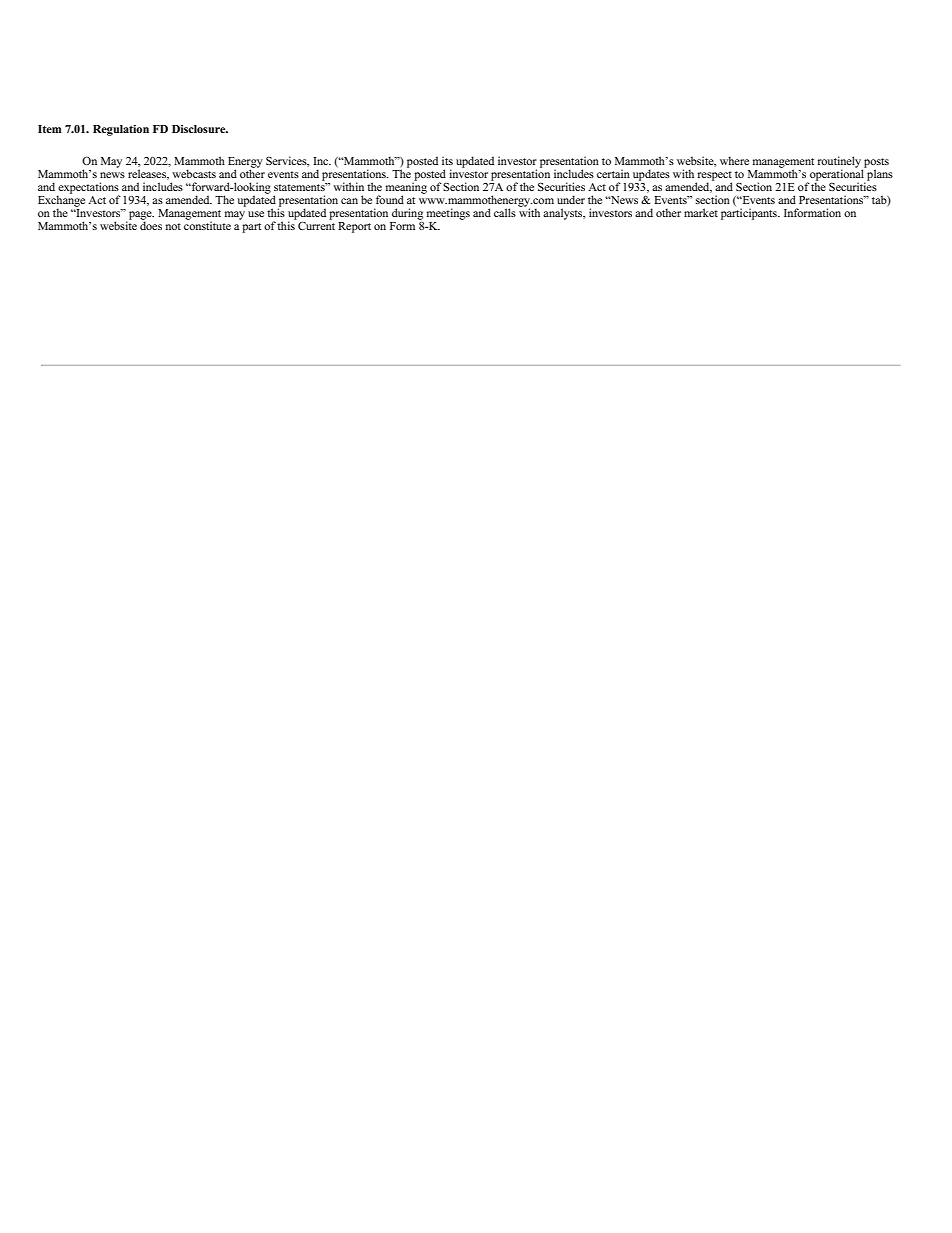  What do you see at coordinates (734, 160) in the page?
I see `where` at bounding box center [734, 160].
